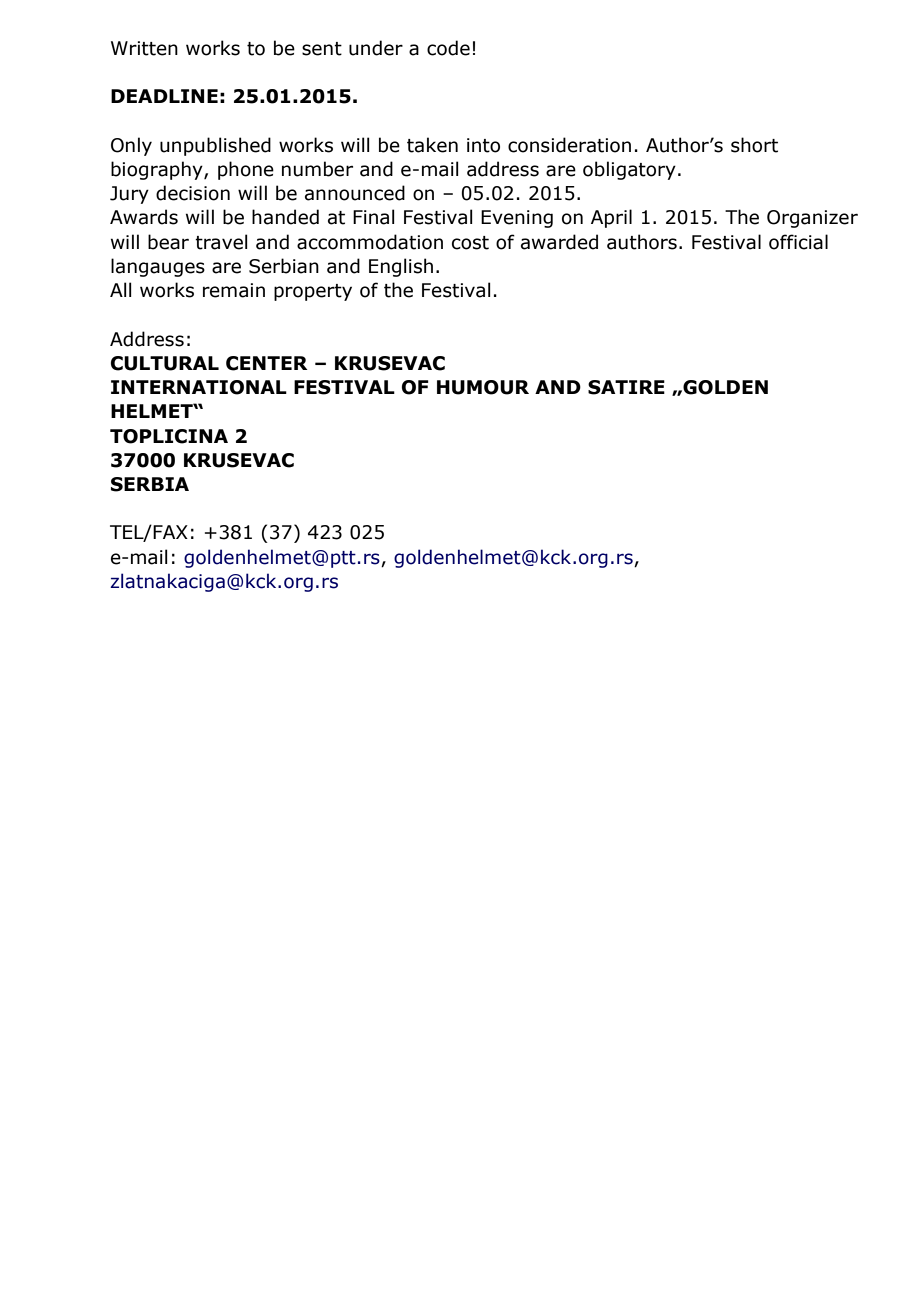 The height and width of the screenshot is (1308, 924). What do you see at coordinates (448, 48) in the screenshot?
I see `code` at bounding box center [448, 48].
